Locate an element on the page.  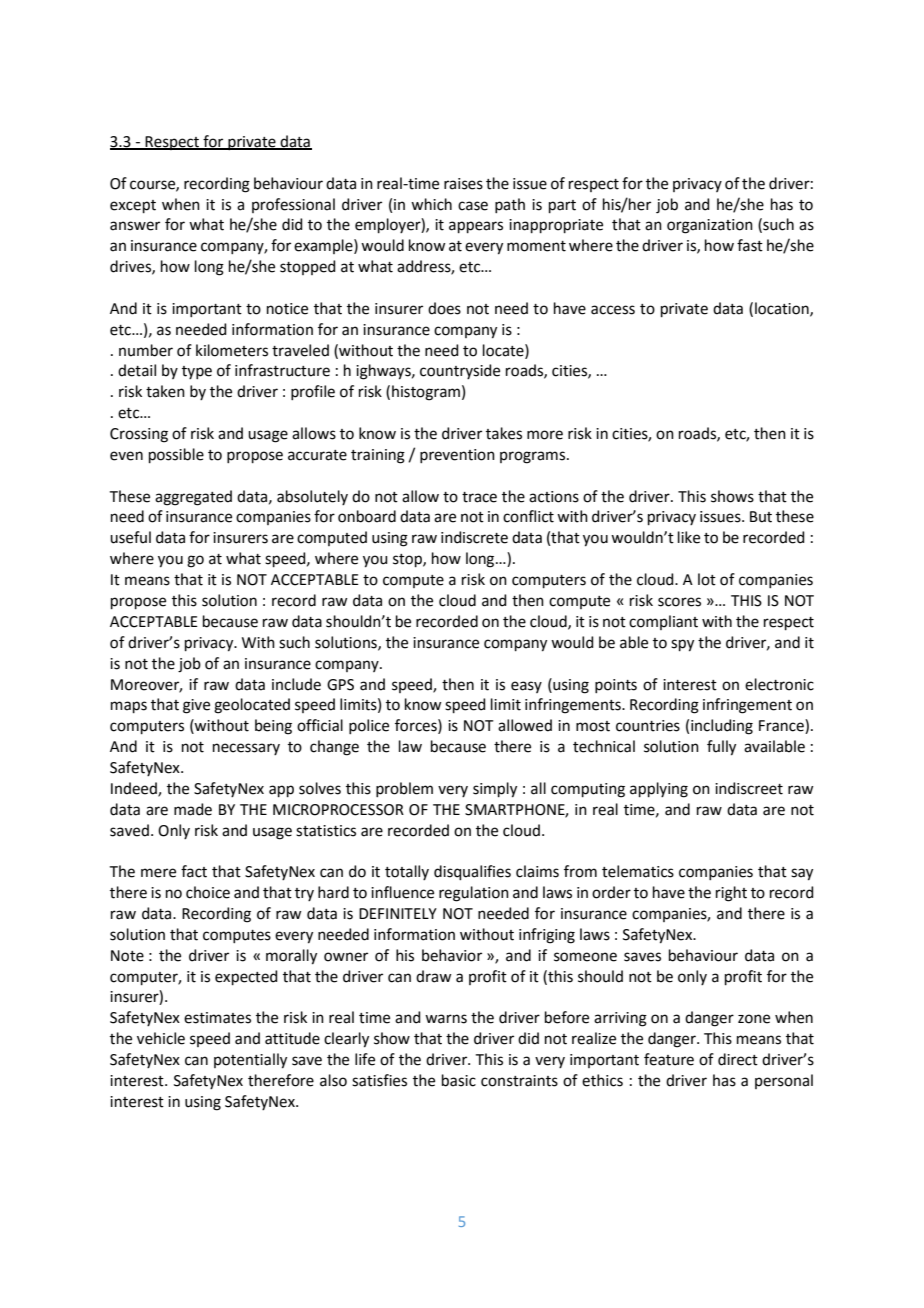
But is located at coordinates (761, 517).
